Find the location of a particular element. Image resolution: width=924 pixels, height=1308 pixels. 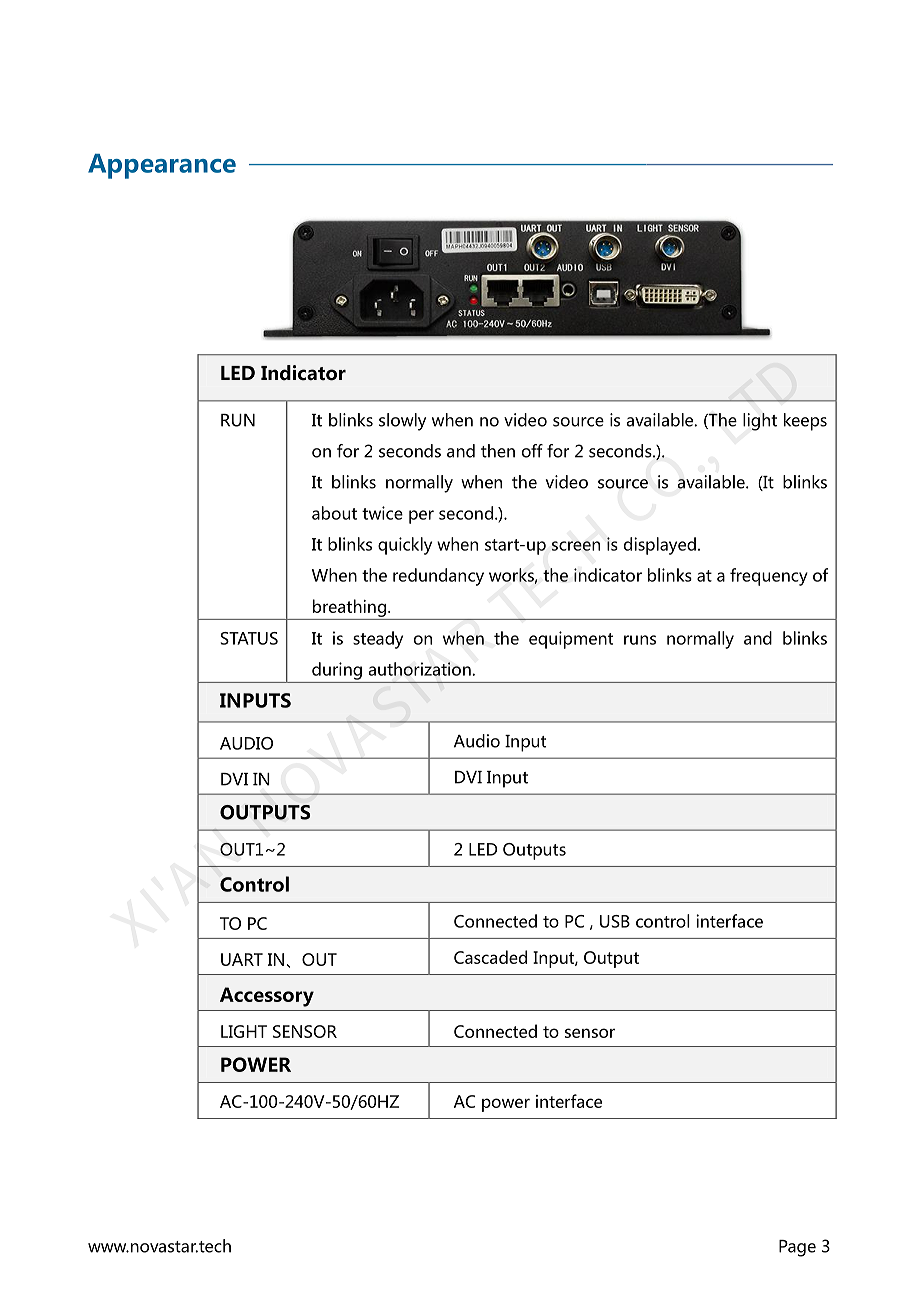

STATUS is located at coordinates (249, 638).
